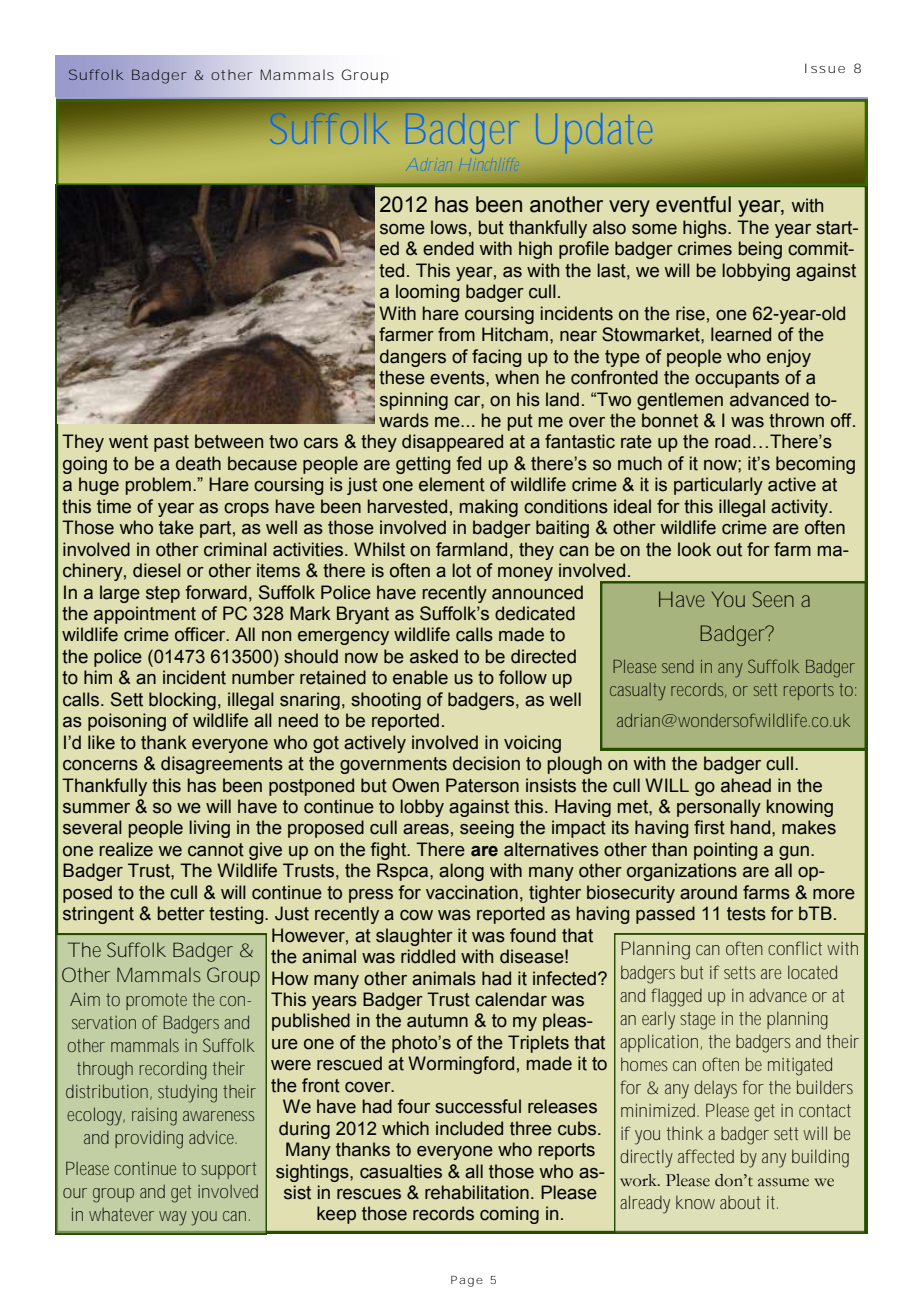  What do you see at coordinates (216, 850) in the screenshot?
I see `cannot` at bounding box center [216, 850].
